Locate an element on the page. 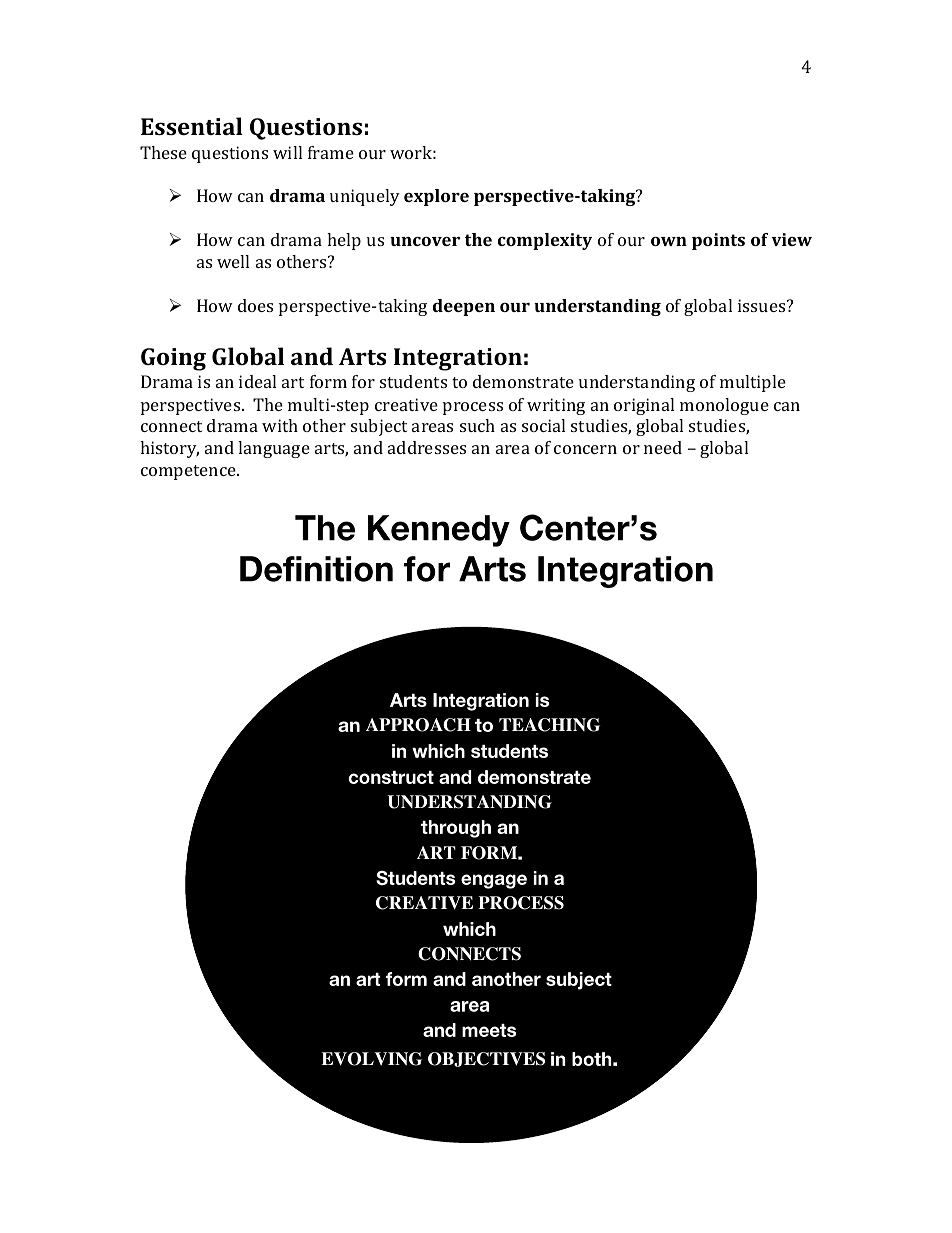 The image size is (952, 1233). OBJECTIVES is located at coordinates (486, 1059).
